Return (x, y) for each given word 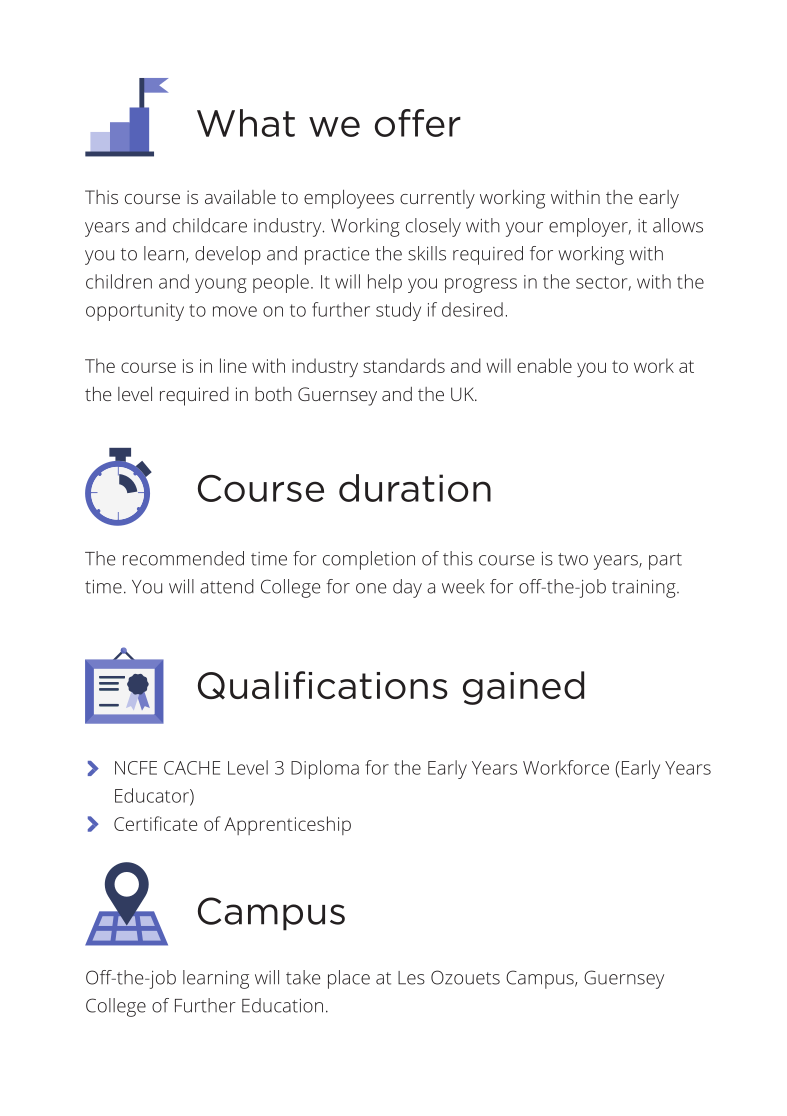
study (398, 311)
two (573, 559)
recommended (183, 558)
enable (544, 365)
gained (523, 688)
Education (282, 1005)
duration (415, 488)
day (407, 588)
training (645, 589)
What (246, 123)
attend (227, 586)
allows (678, 225)
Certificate (155, 823)
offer (418, 123)
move (235, 311)
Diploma (325, 769)
